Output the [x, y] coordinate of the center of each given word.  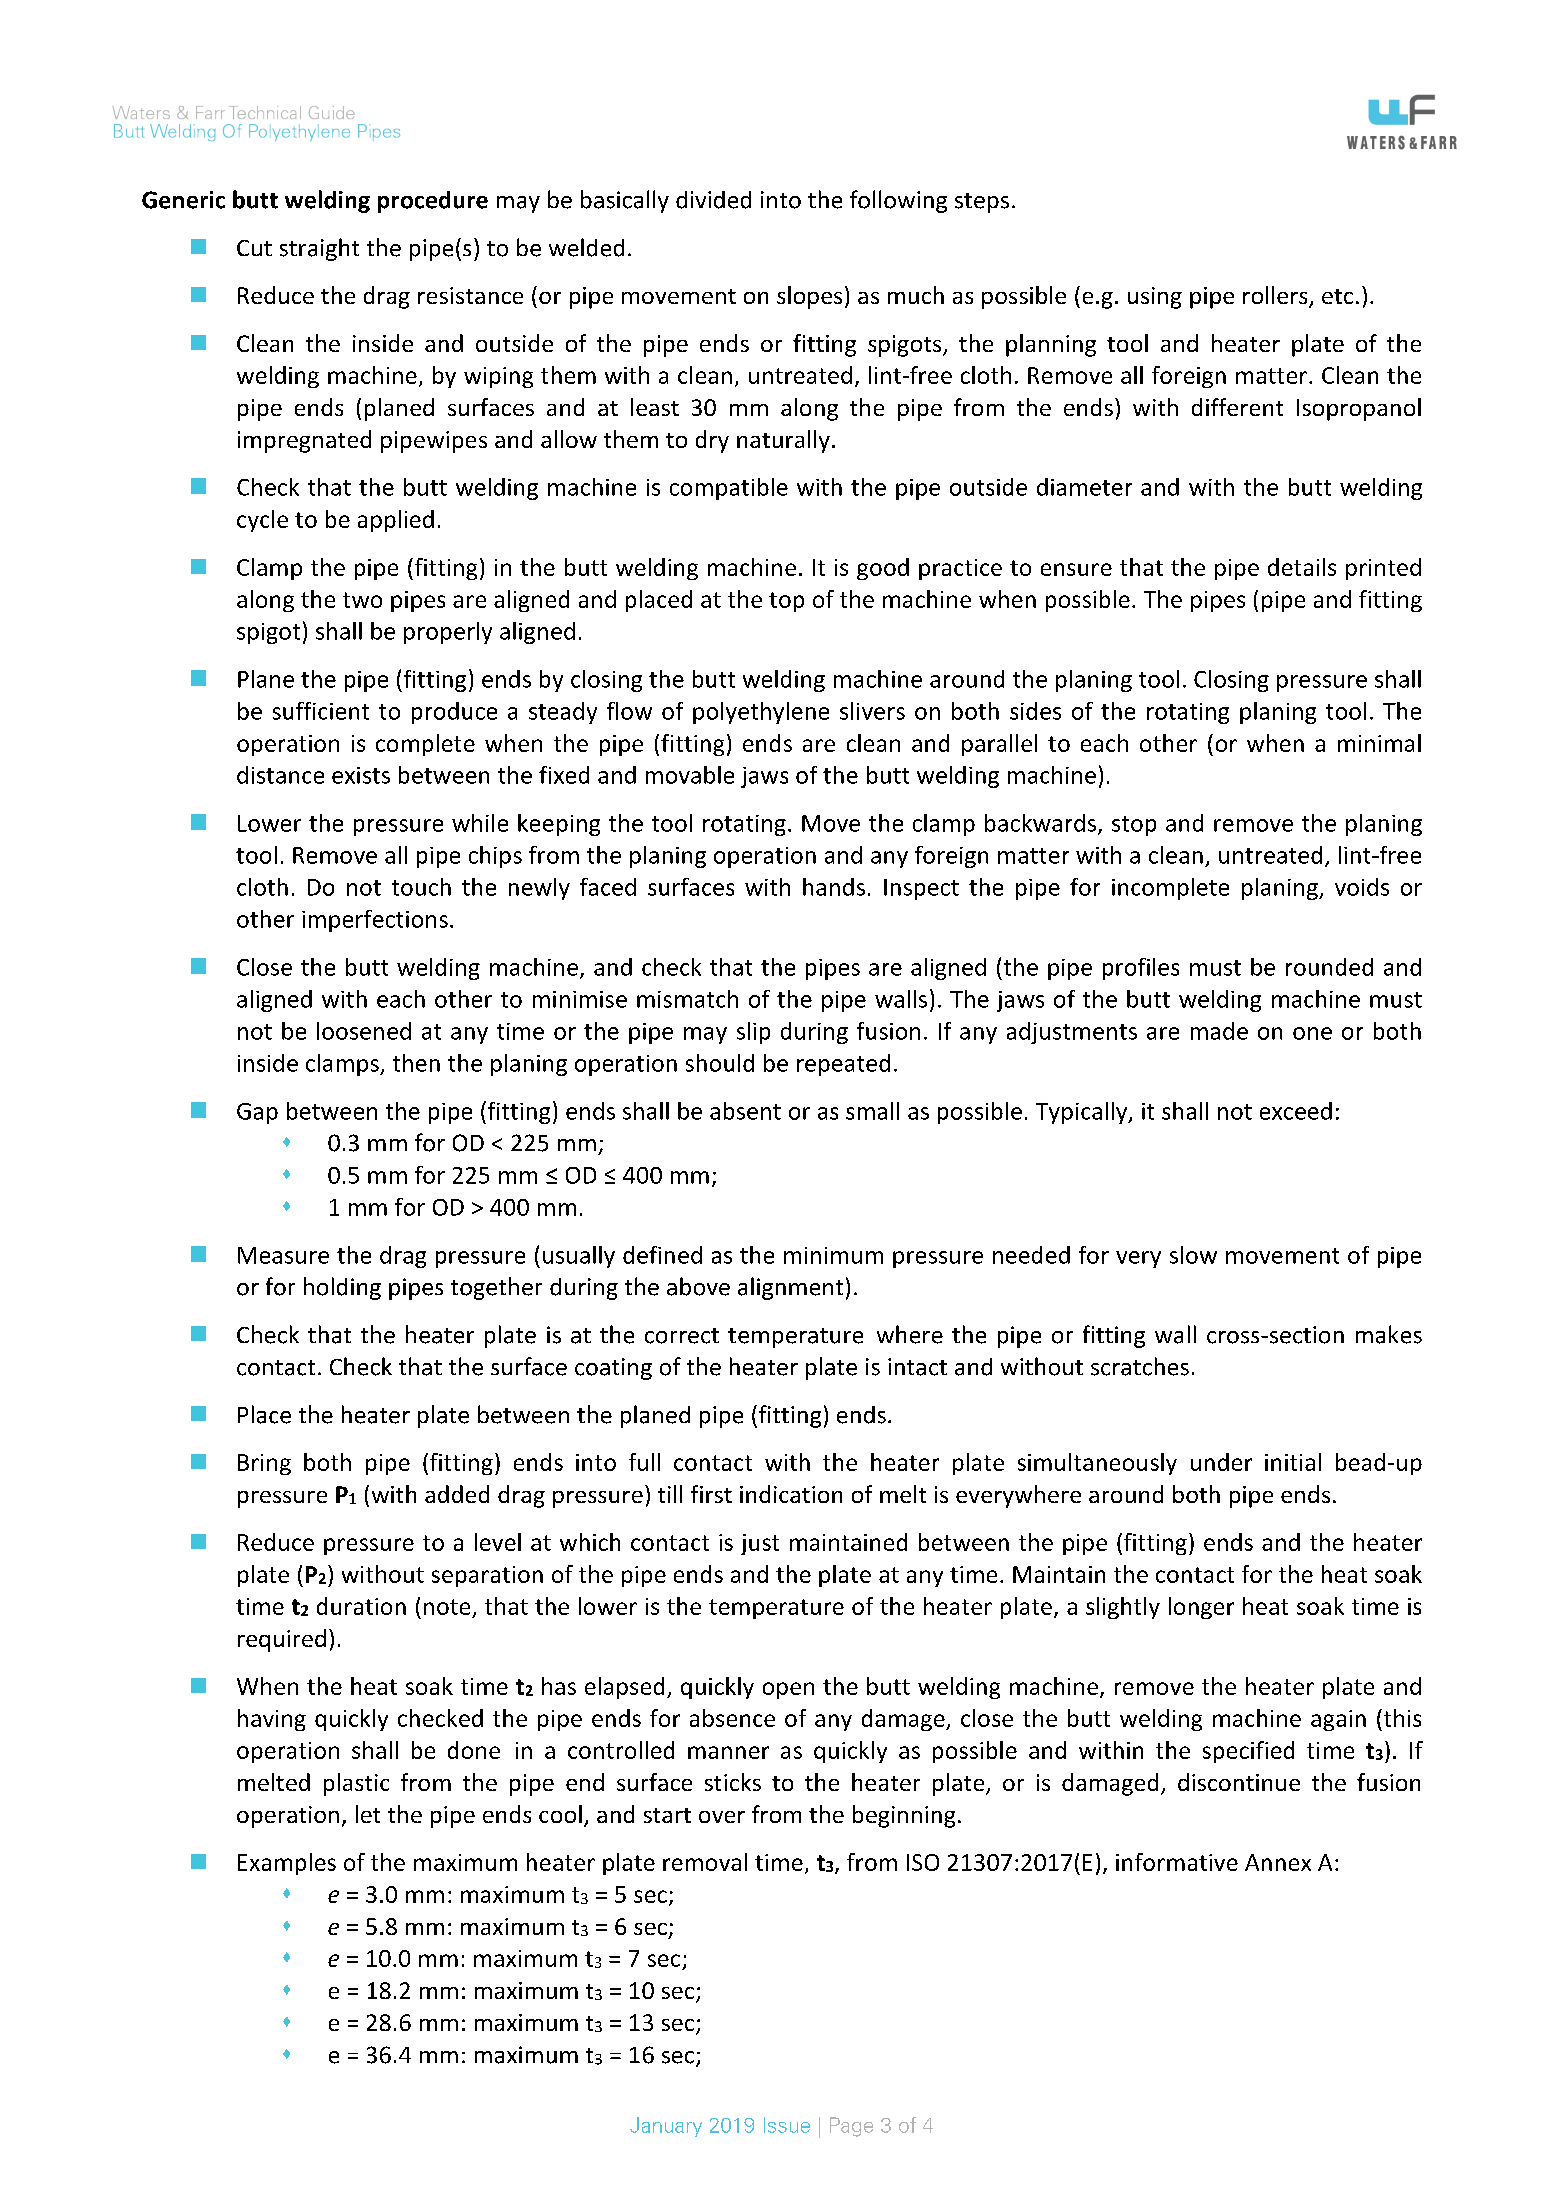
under [1221, 1462]
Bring [264, 1464]
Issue [787, 2125]
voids [1362, 887]
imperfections [375, 921]
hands [834, 887]
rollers [1276, 296]
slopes [809, 297]
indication [791, 1494]
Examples [287, 1864]
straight [319, 249]
